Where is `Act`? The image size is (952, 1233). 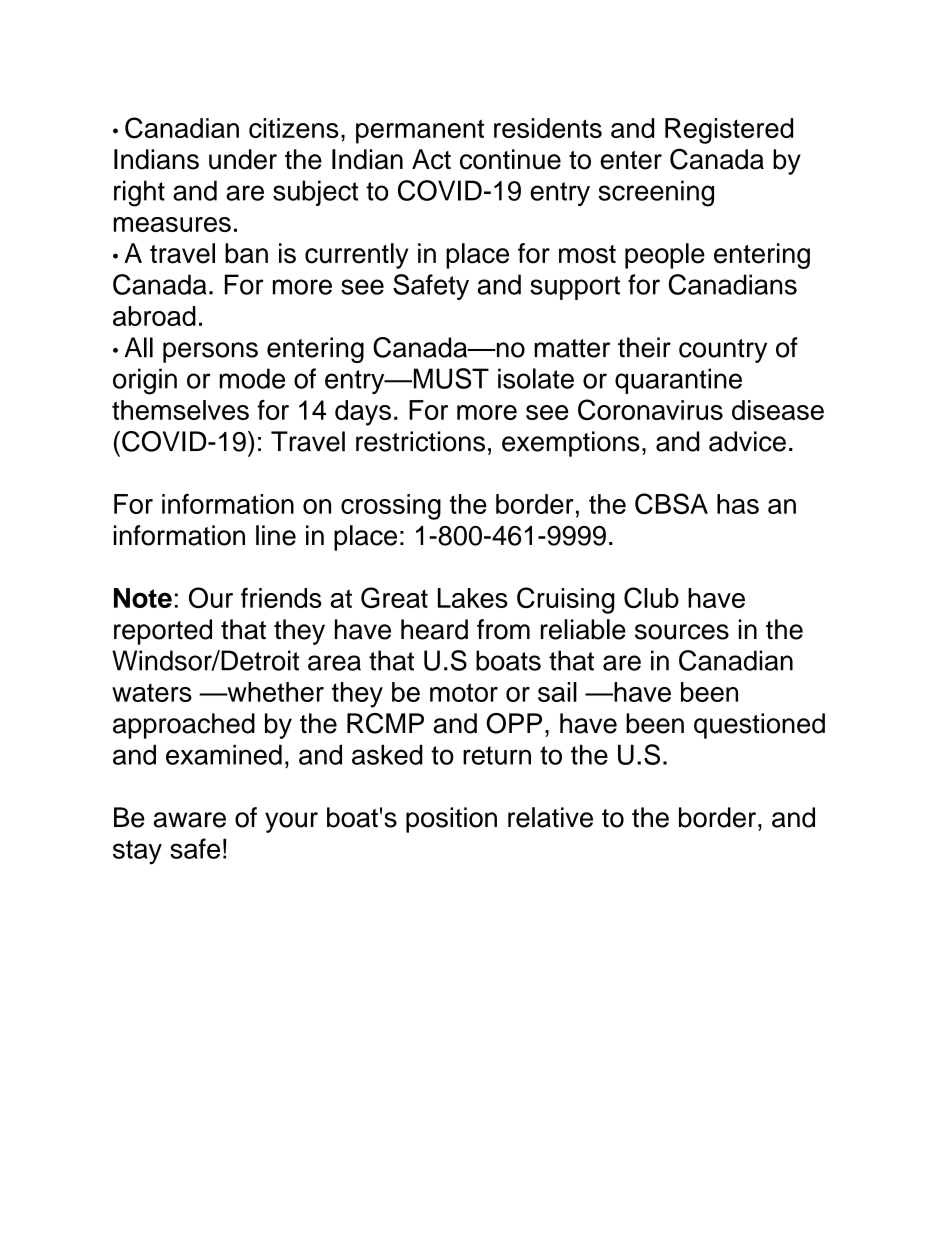
Act is located at coordinates (431, 159).
